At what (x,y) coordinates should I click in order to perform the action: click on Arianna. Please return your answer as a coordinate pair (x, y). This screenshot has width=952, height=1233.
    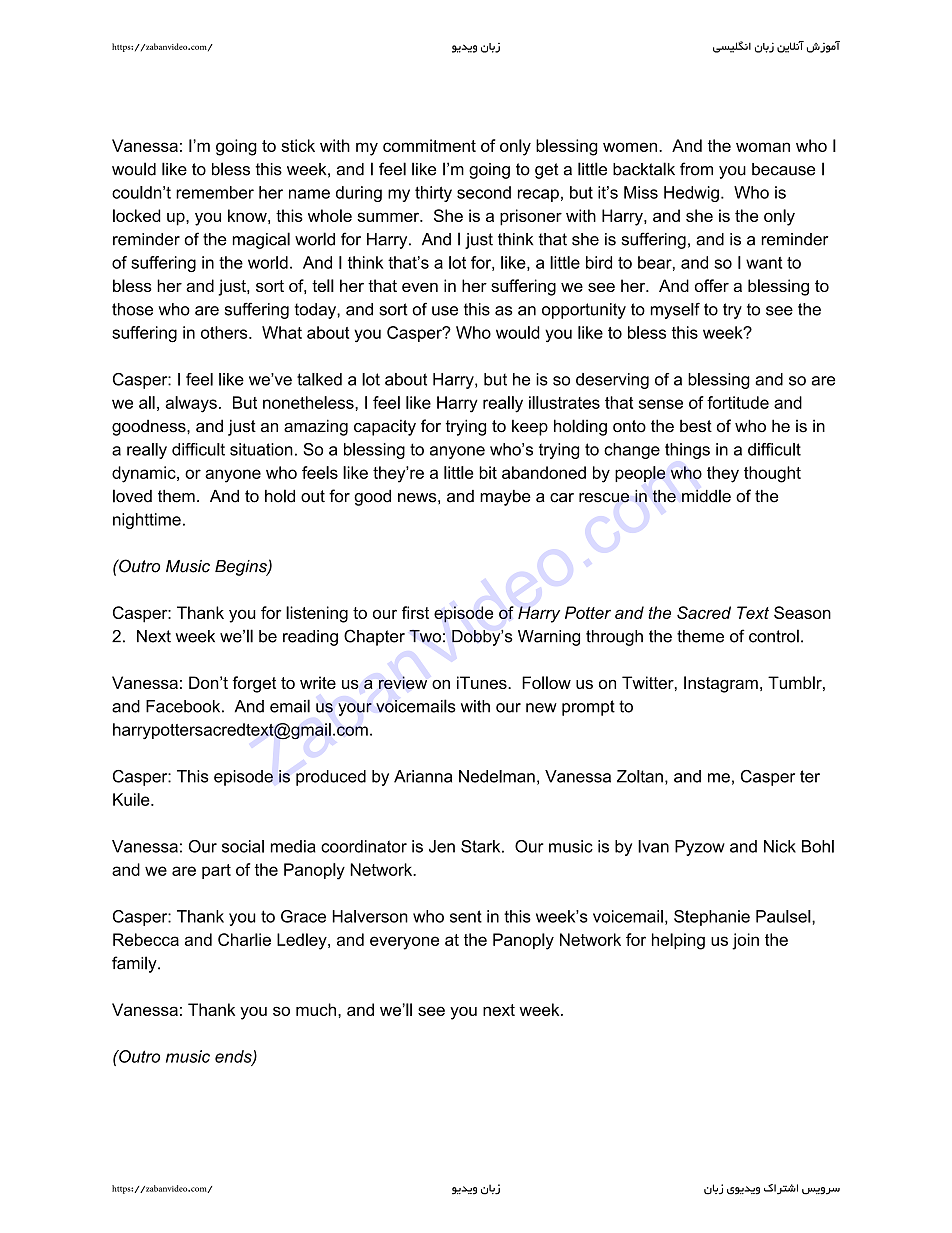
    Looking at the image, I should click on (423, 776).
